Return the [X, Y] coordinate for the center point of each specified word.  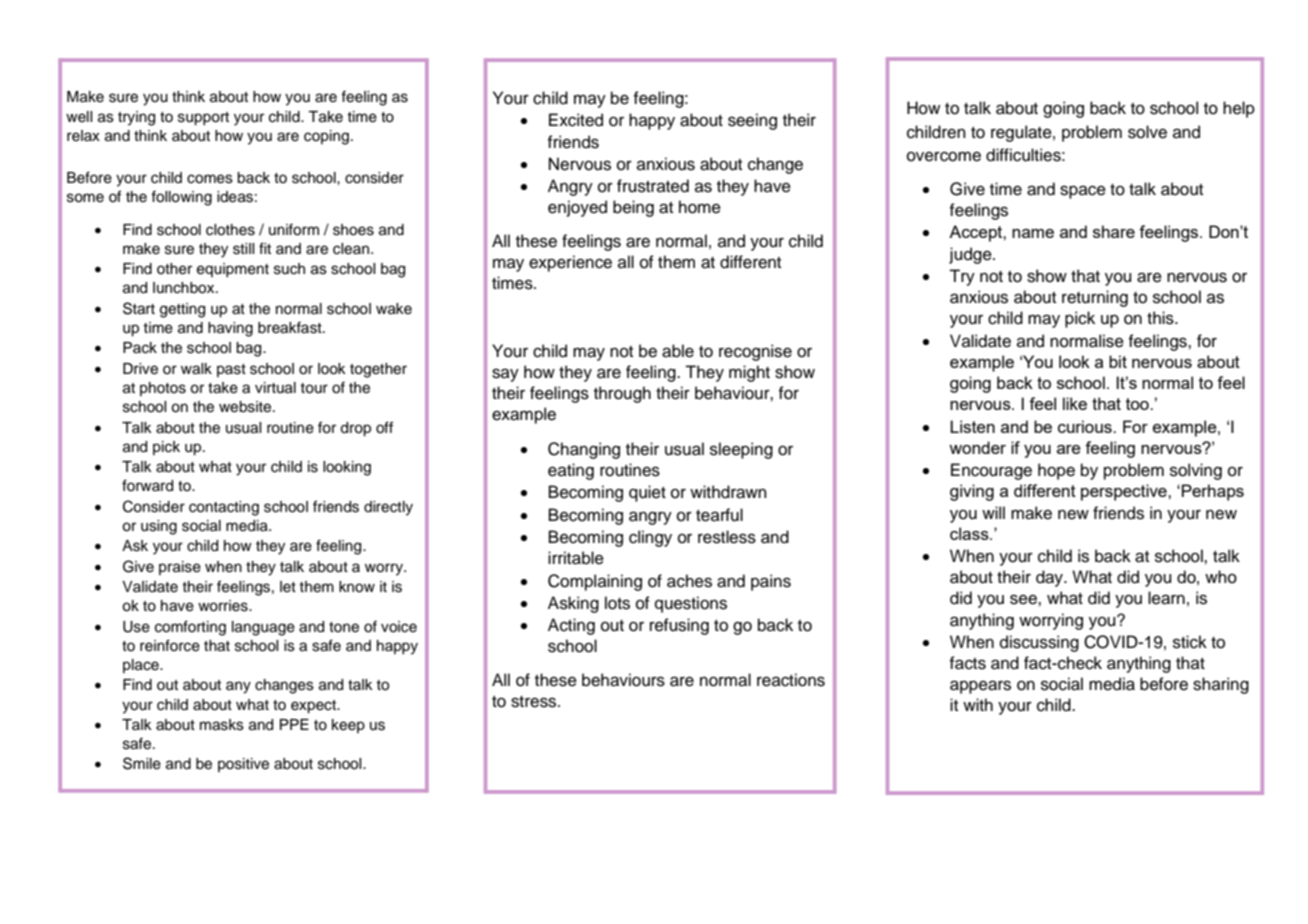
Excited [576, 120]
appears [980, 687]
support [203, 119]
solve [1147, 132]
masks [222, 725]
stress [535, 702]
